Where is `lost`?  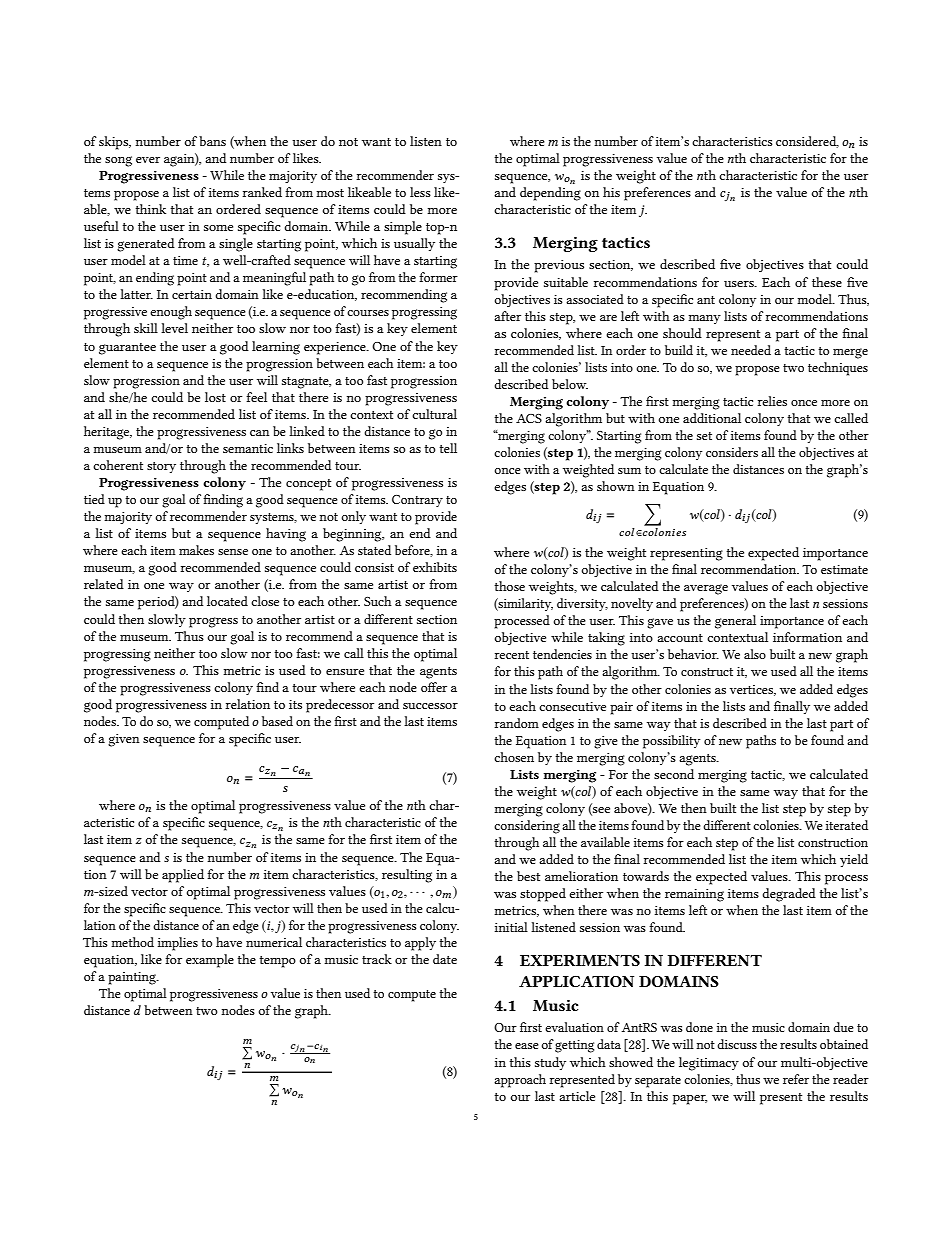 lost is located at coordinates (215, 397).
